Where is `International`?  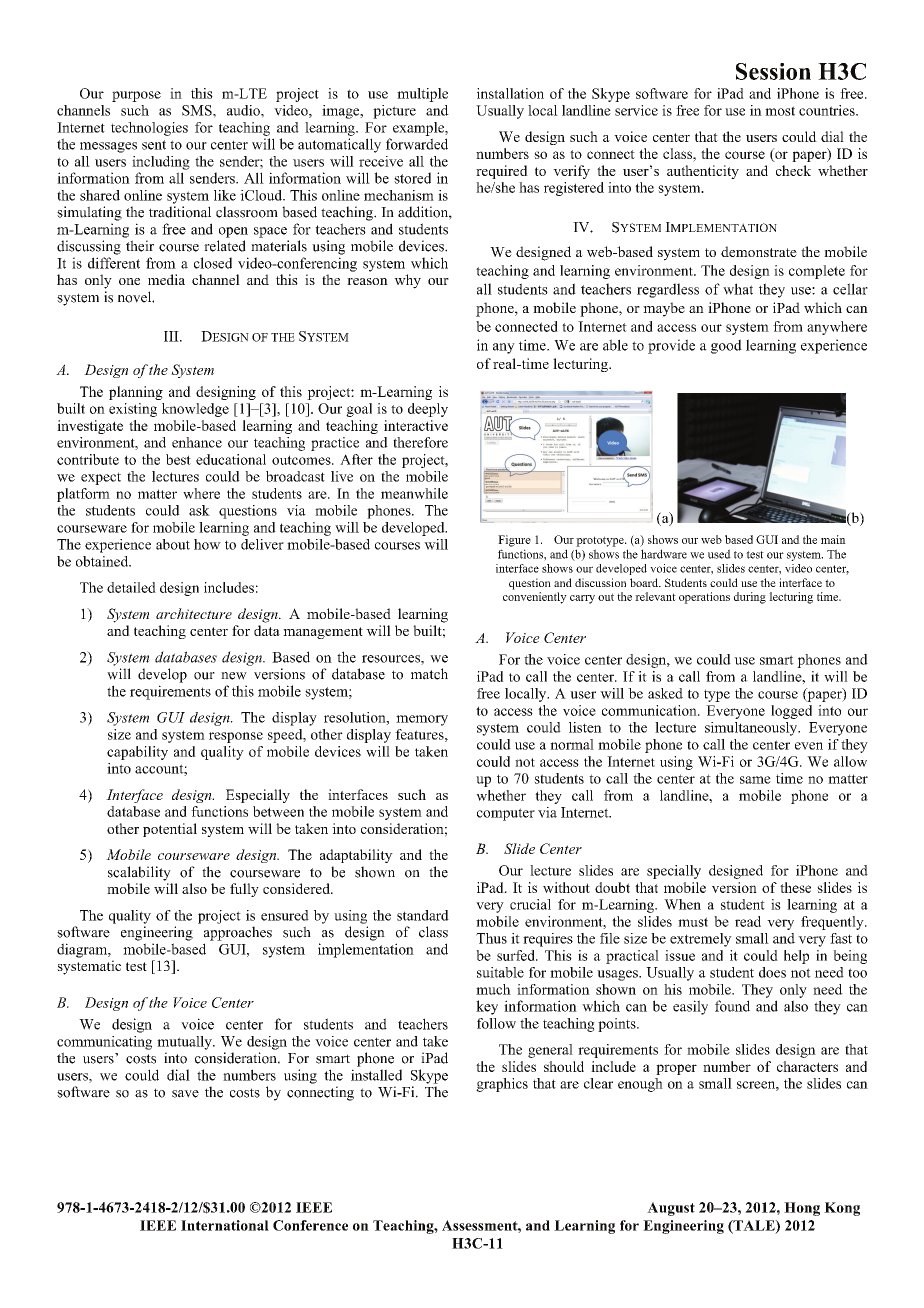 International is located at coordinates (225, 1225).
